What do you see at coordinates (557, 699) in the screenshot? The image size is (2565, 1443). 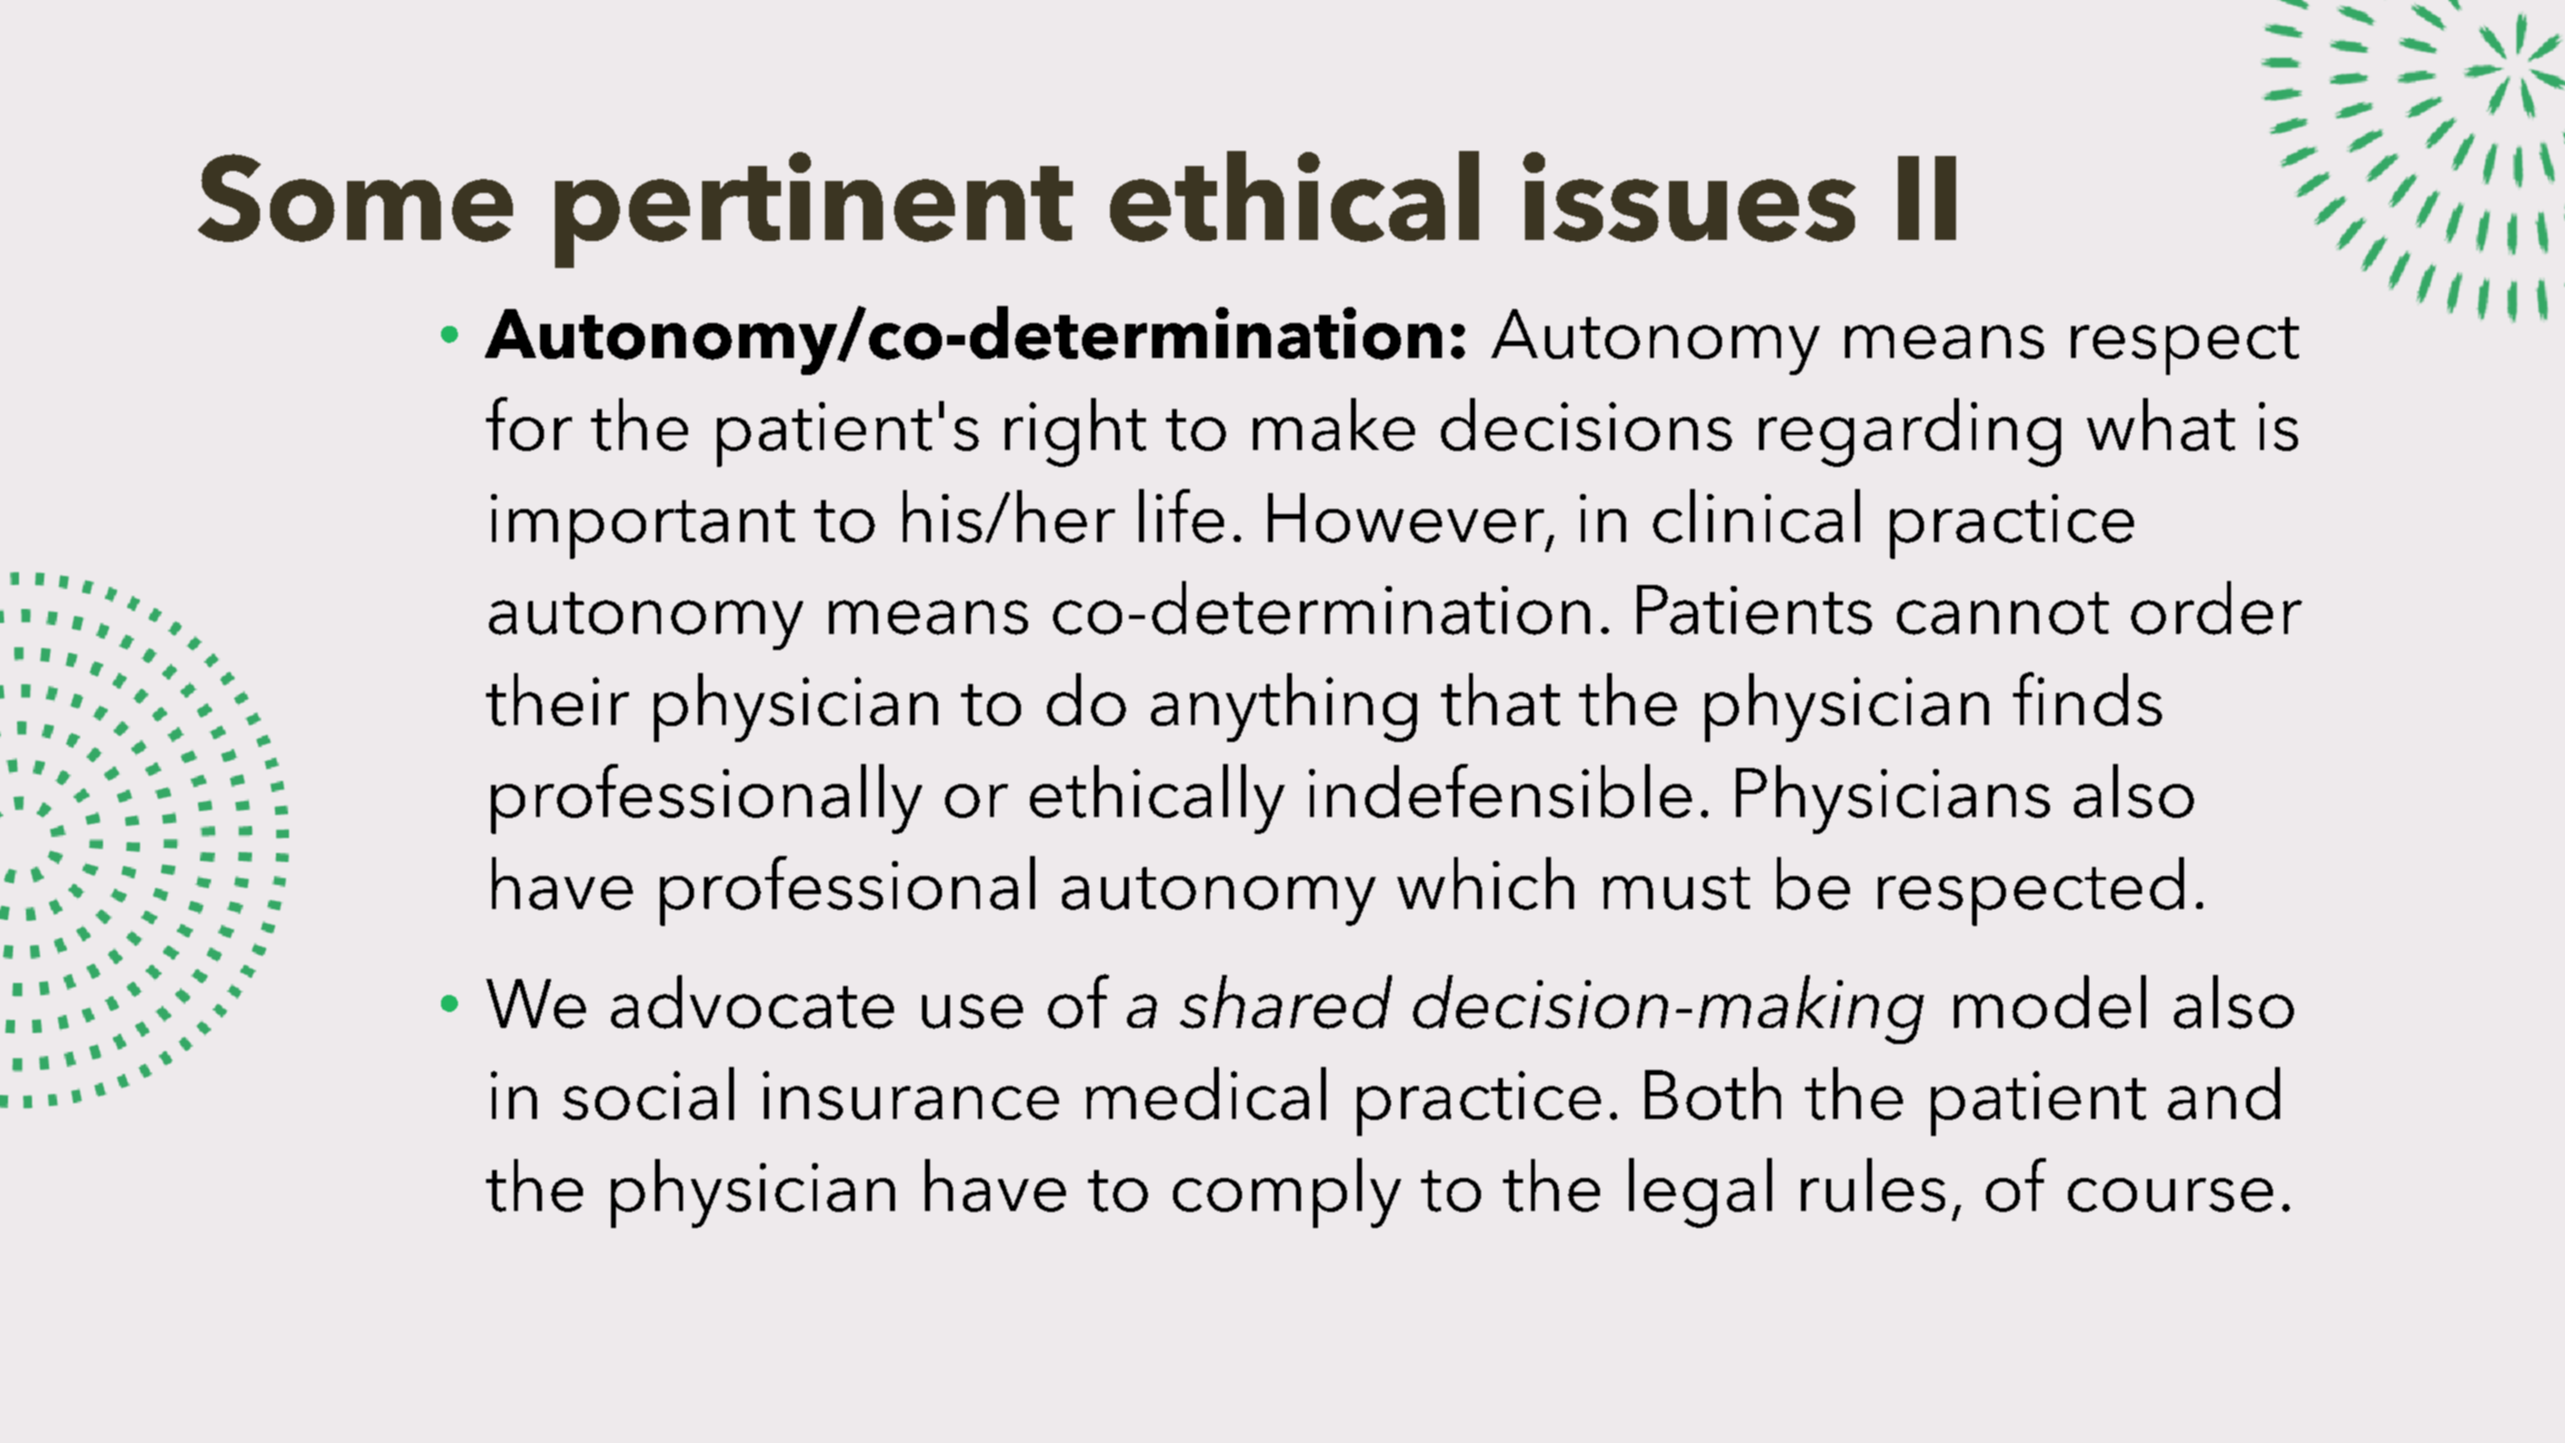 I see `their` at bounding box center [557, 699].
